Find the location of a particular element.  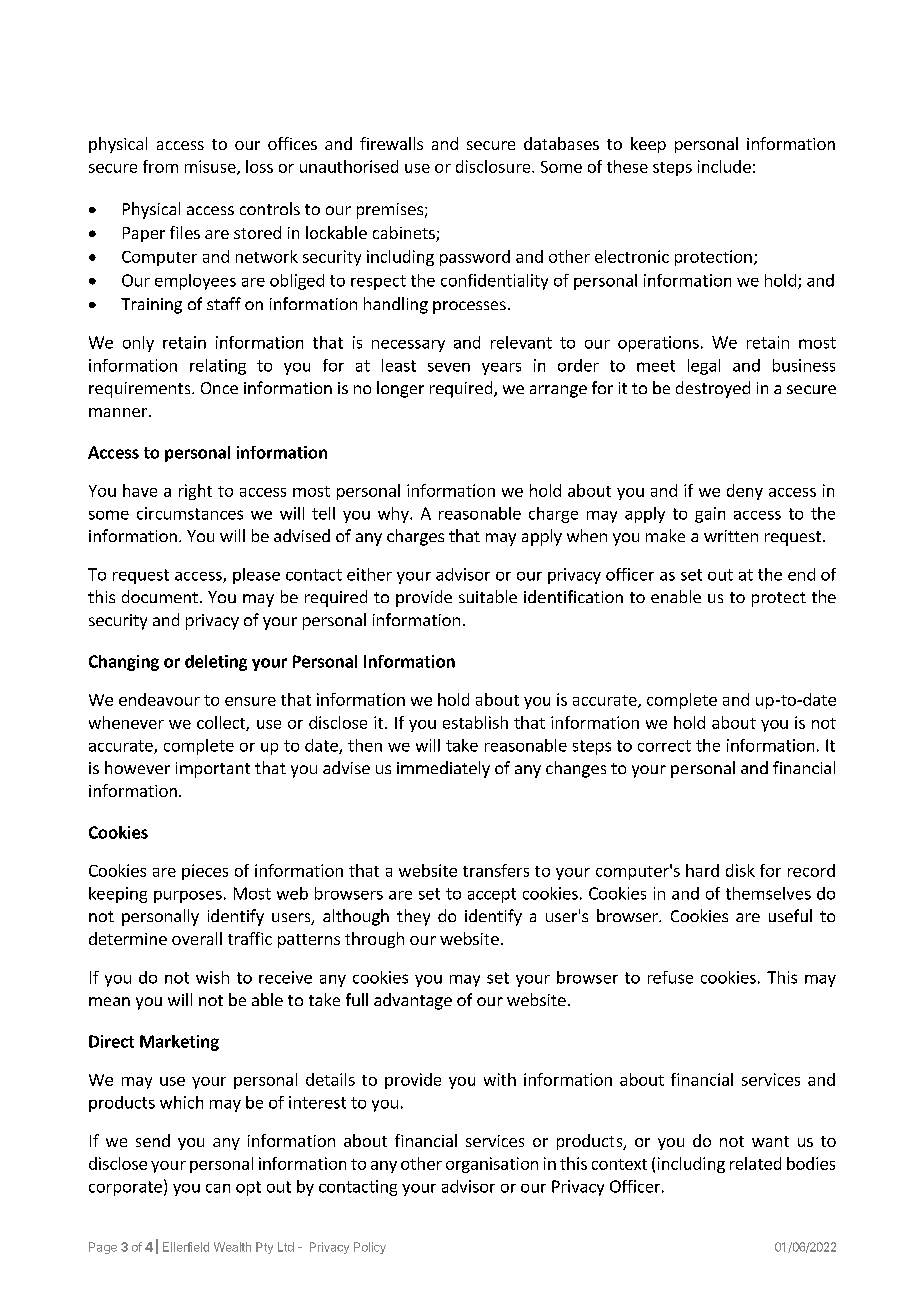

wish is located at coordinates (212, 977).
